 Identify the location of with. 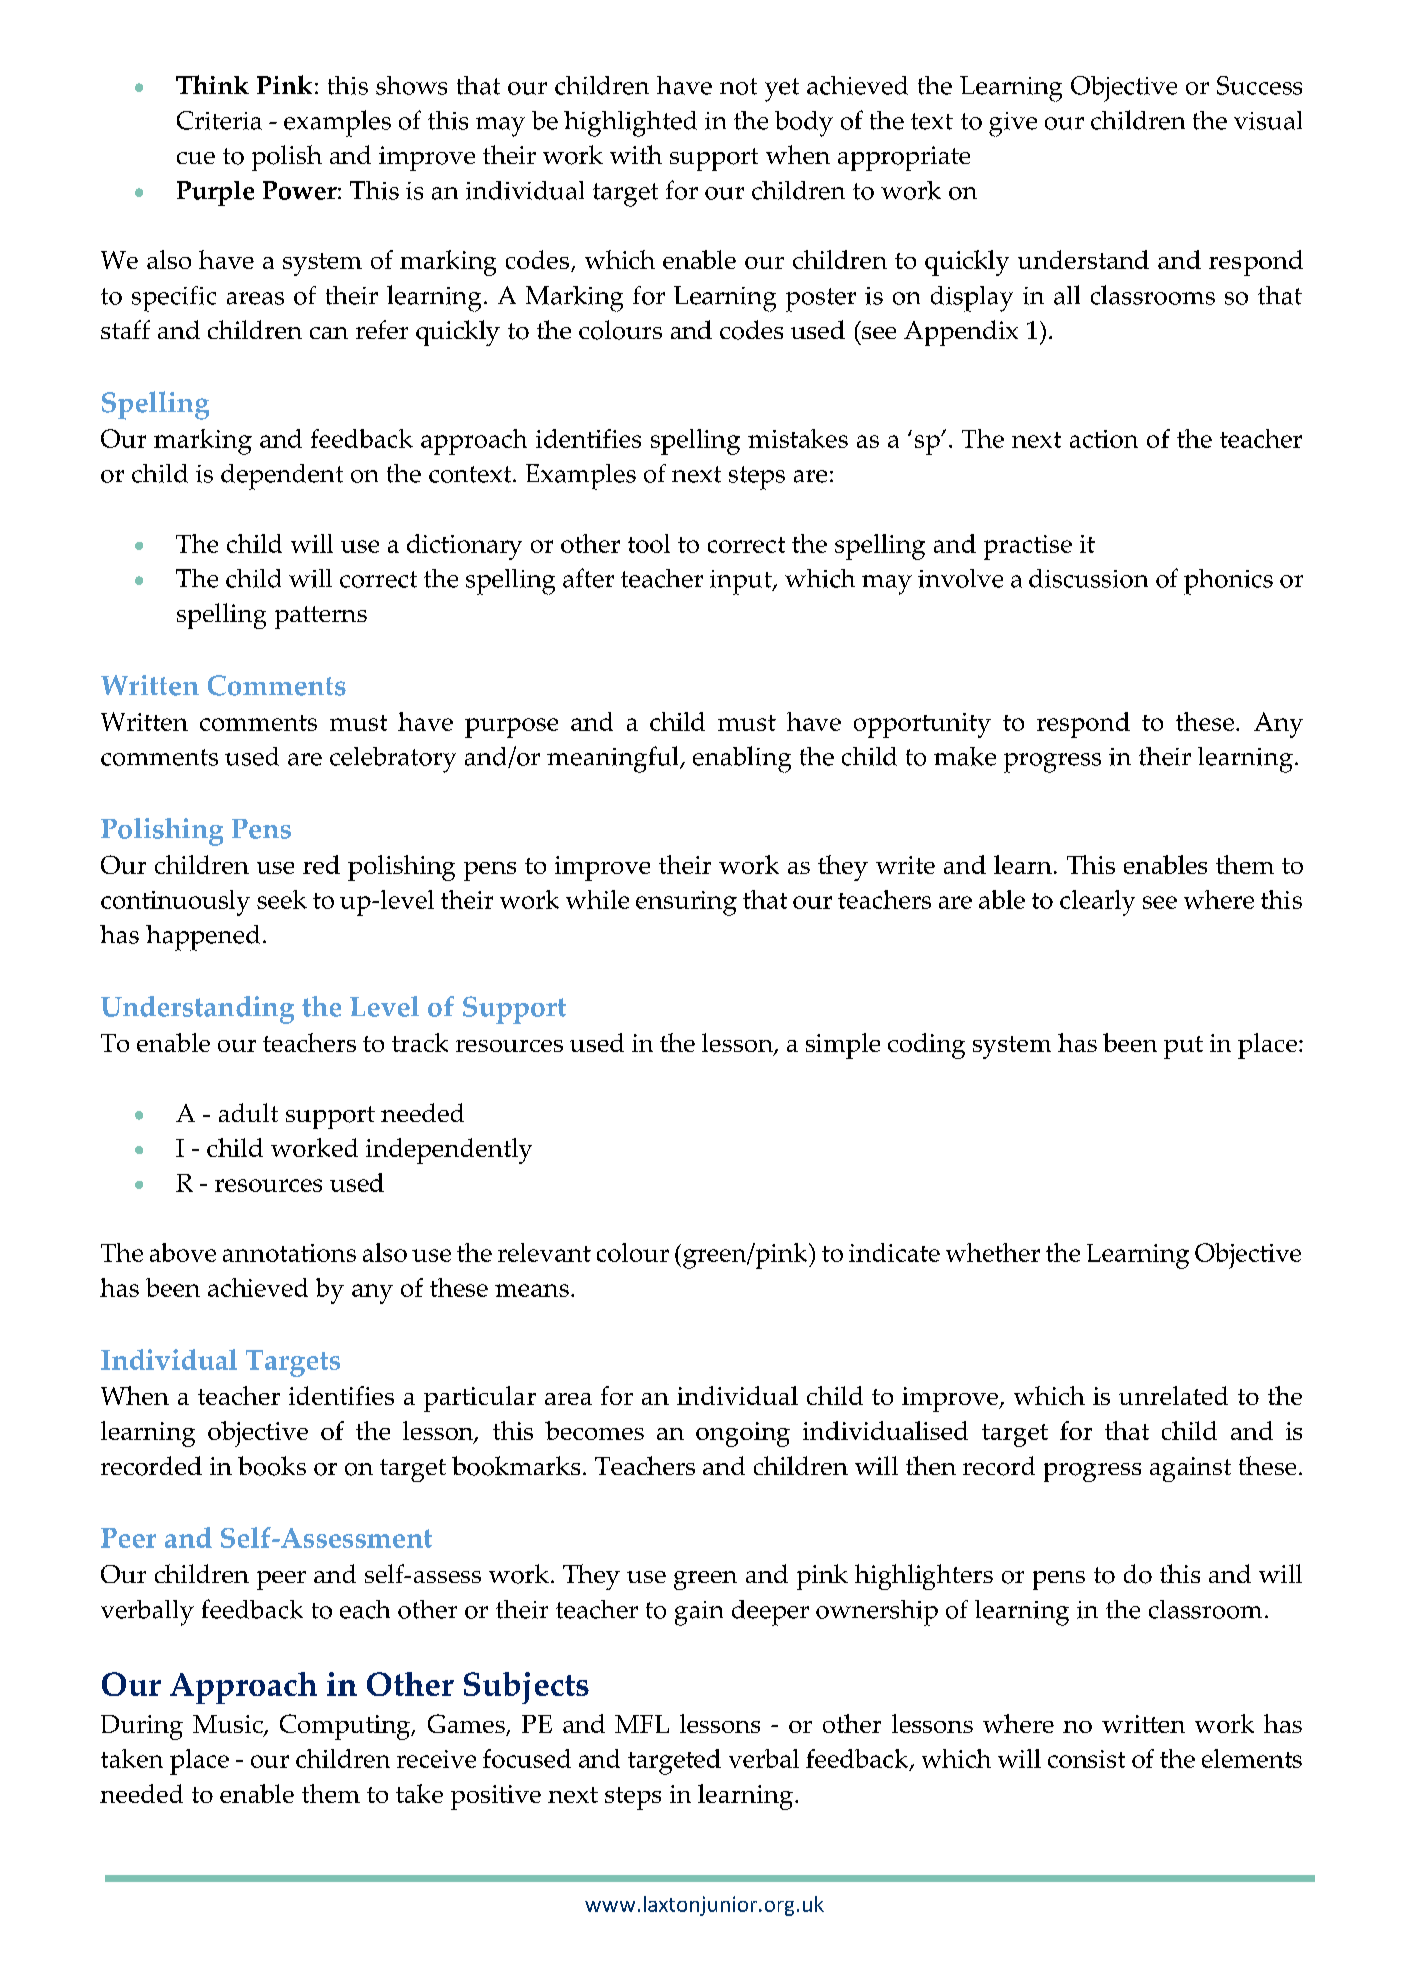
(636, 154).
